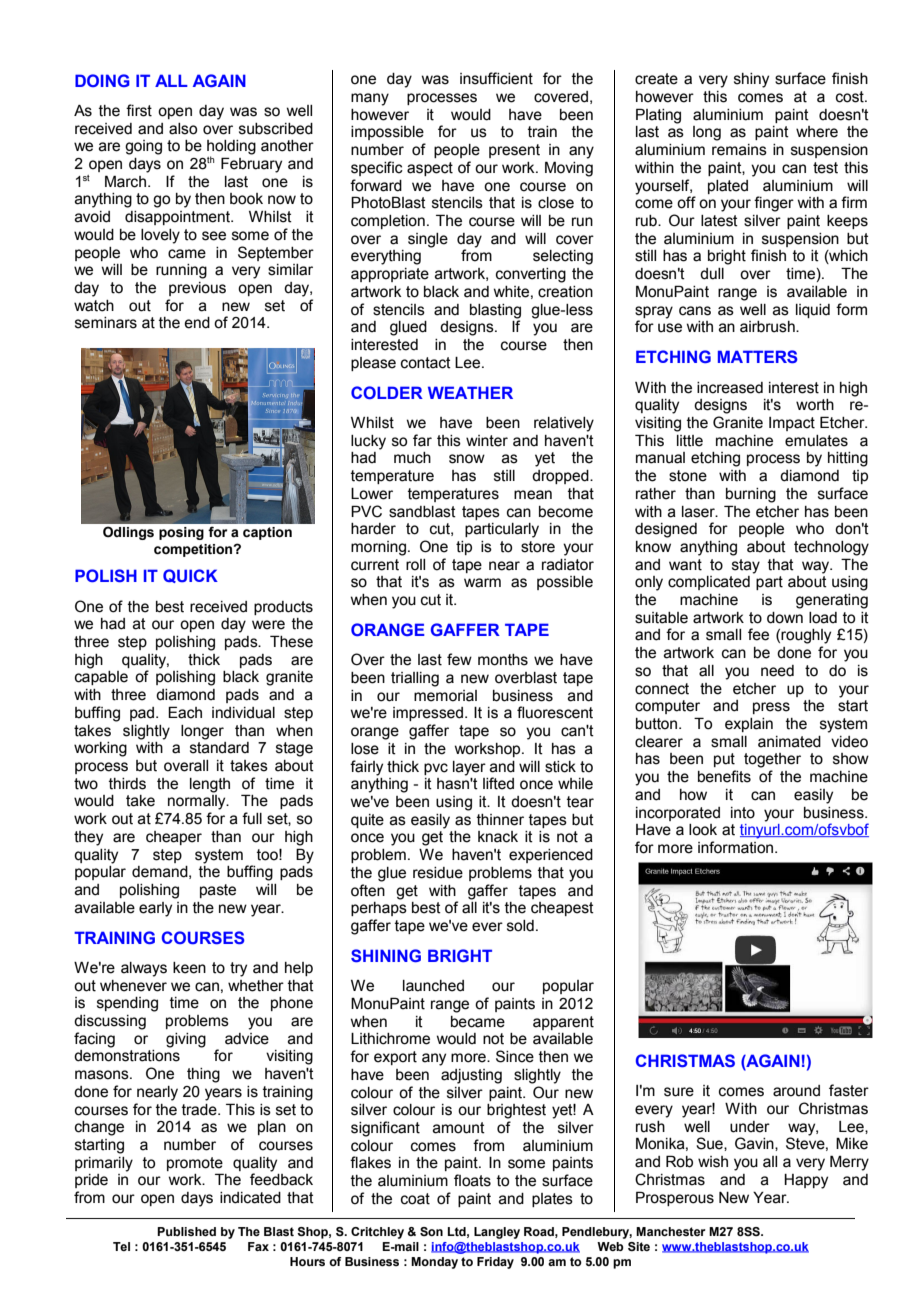 The image size is (924, 1308). Describe the element at coordinates (186, 1231) in the screenshot. I see `Published` at that location.
